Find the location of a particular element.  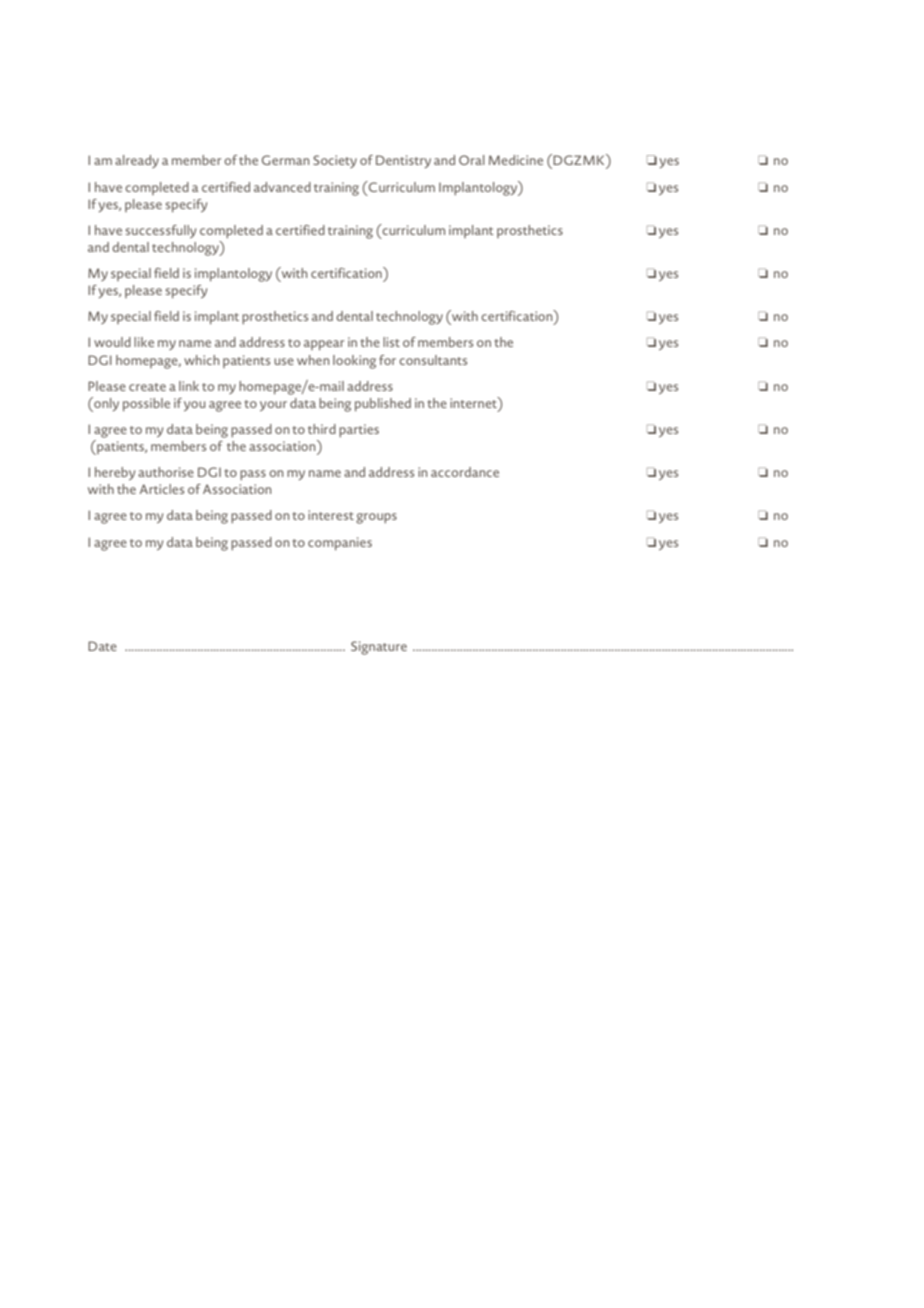

like is located at coordinates (144, 342).
